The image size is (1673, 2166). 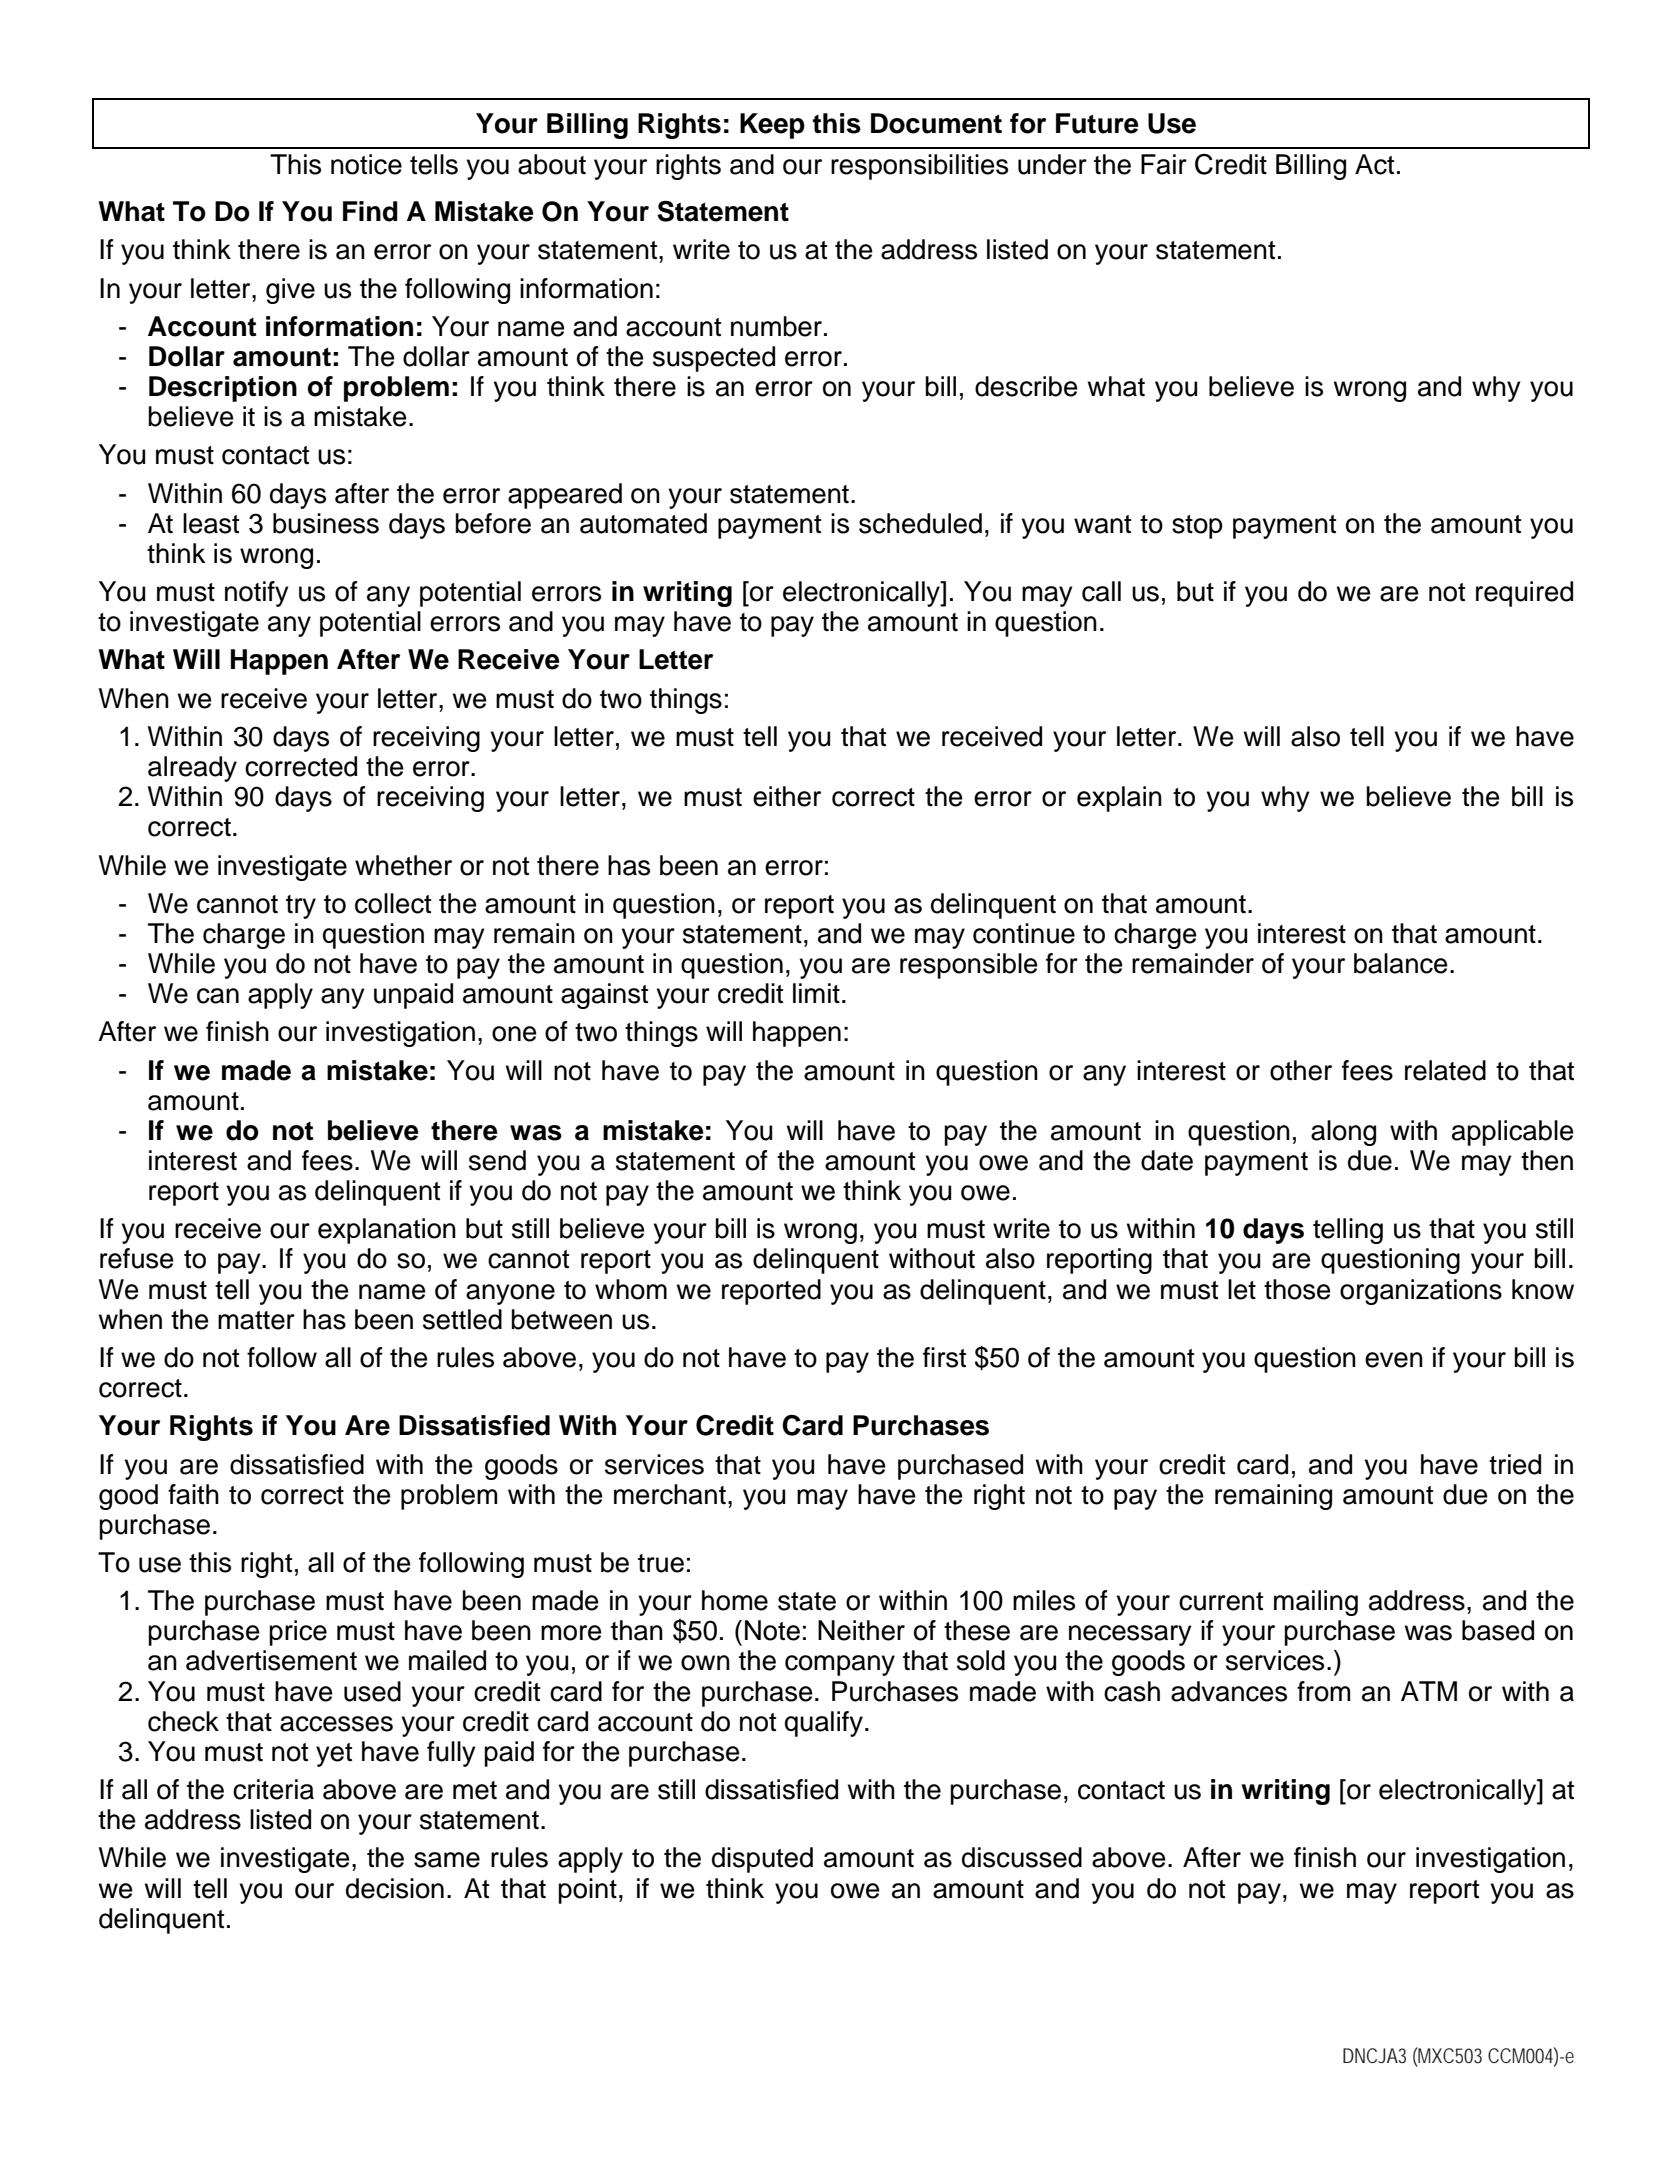 What do you see at coordinates (1164, 164) in the screenshot?
I see `Fair` at bounding box center [1164, 164].
